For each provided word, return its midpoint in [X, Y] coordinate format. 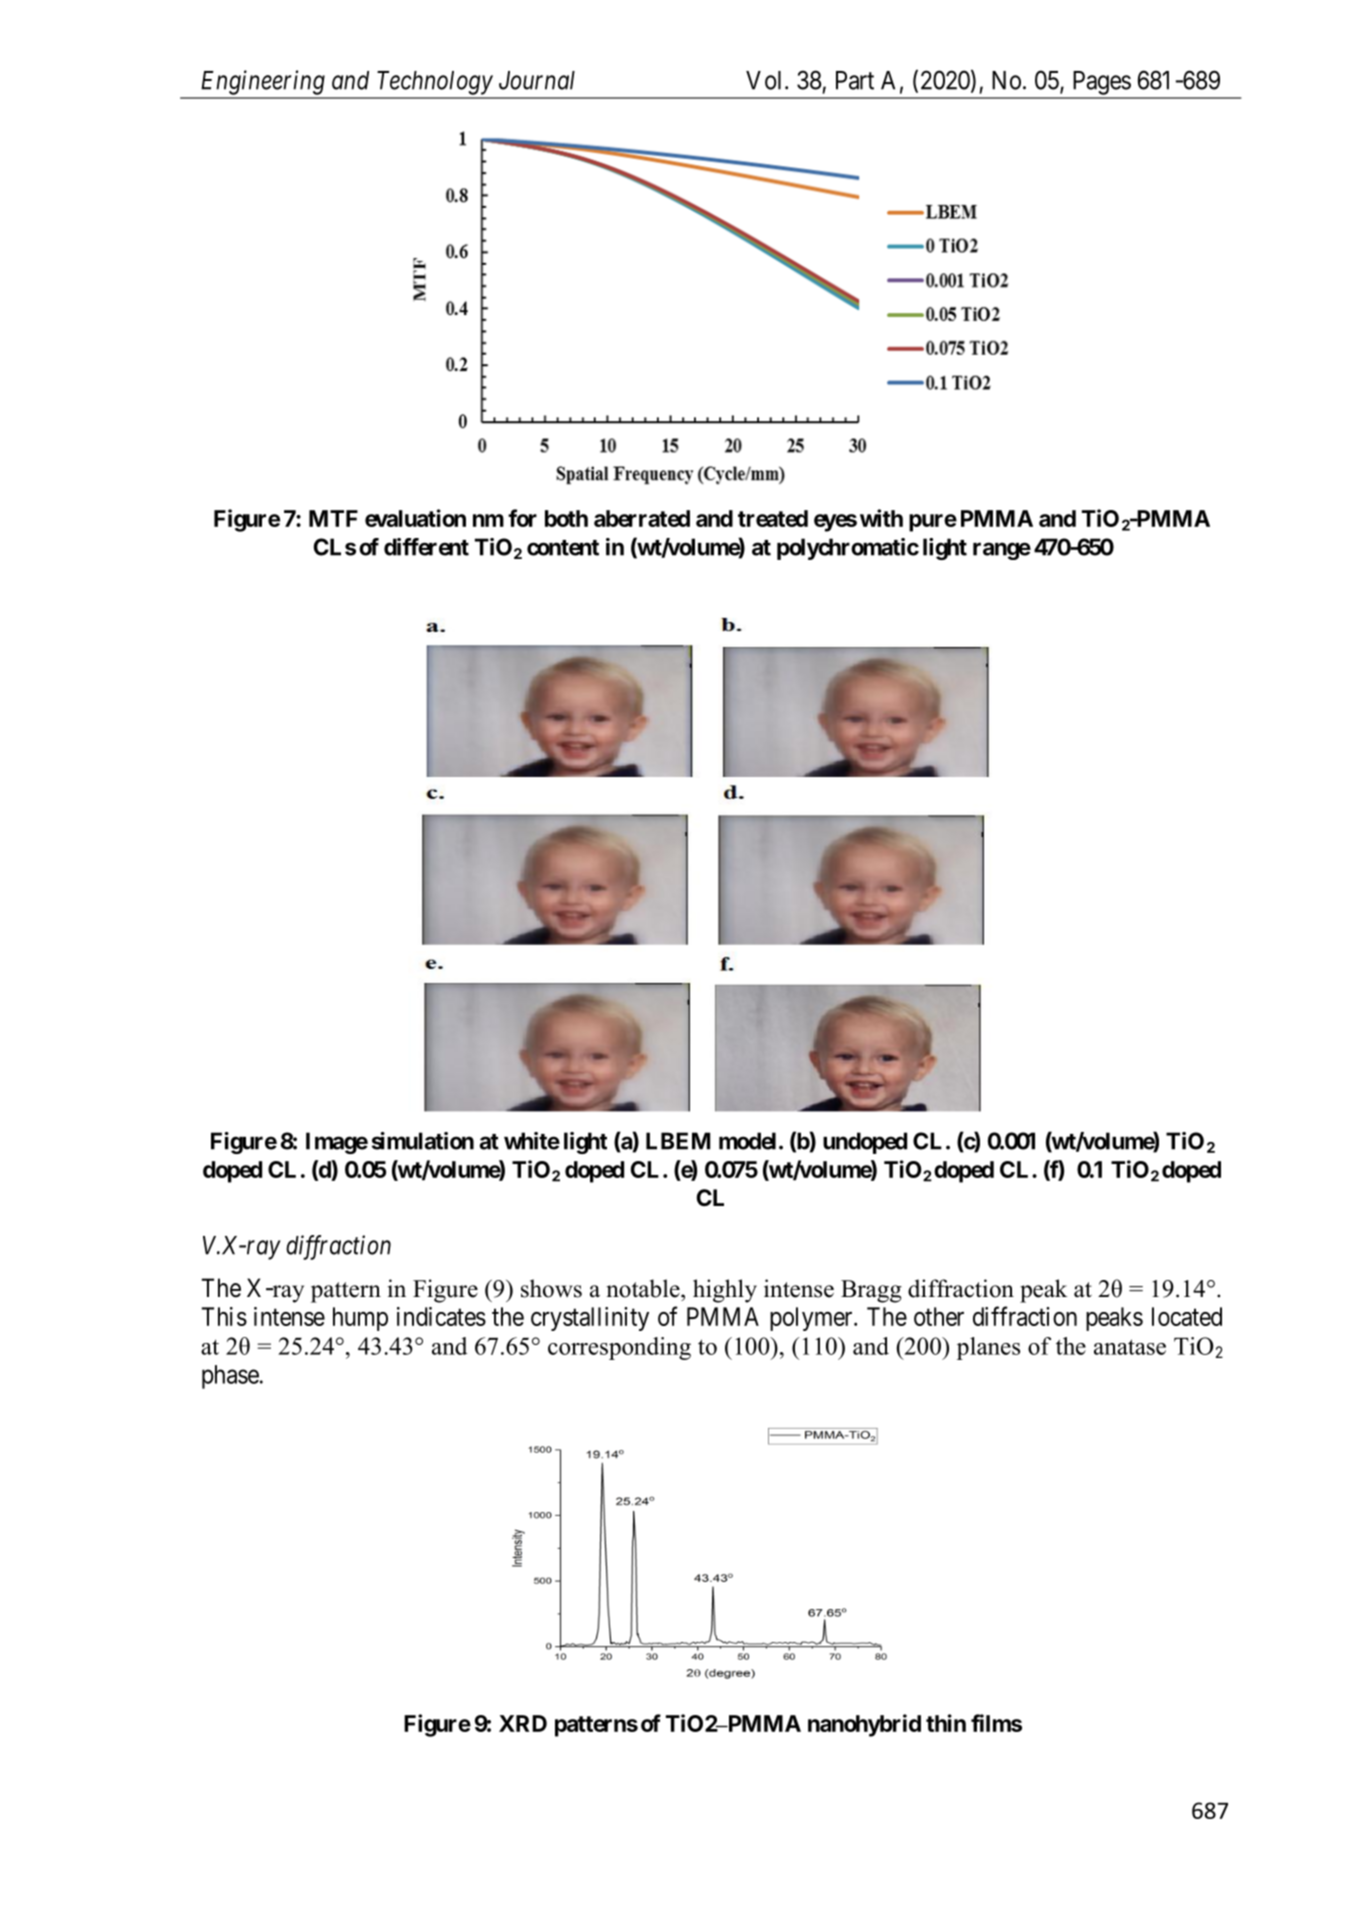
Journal [537, 80]
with [881, 518]
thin [946, 1723]
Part [855, 80]
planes [988, 1348]
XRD [523, 1723]
